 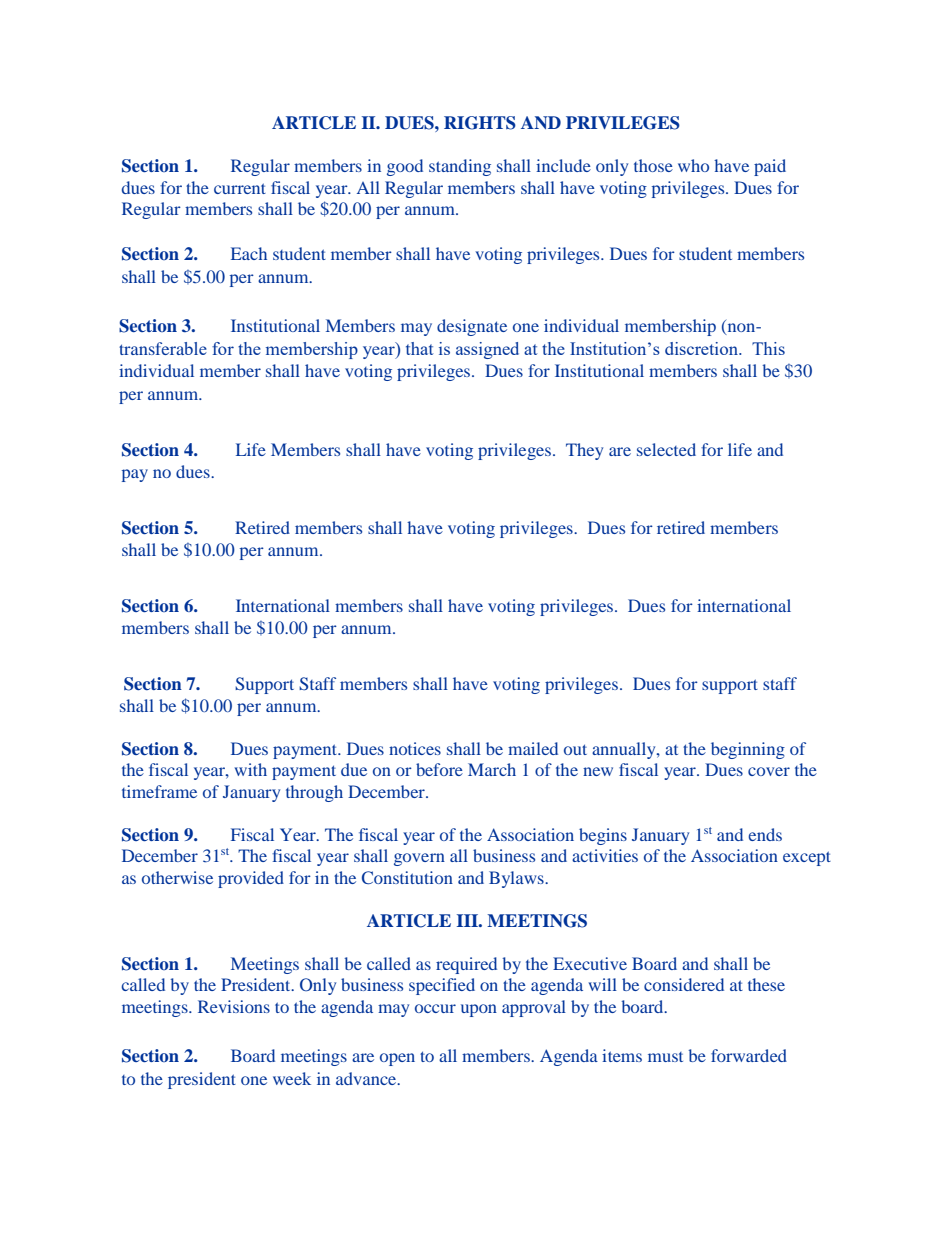 I want to click on forwarded, so click(x=749, y=1055).
